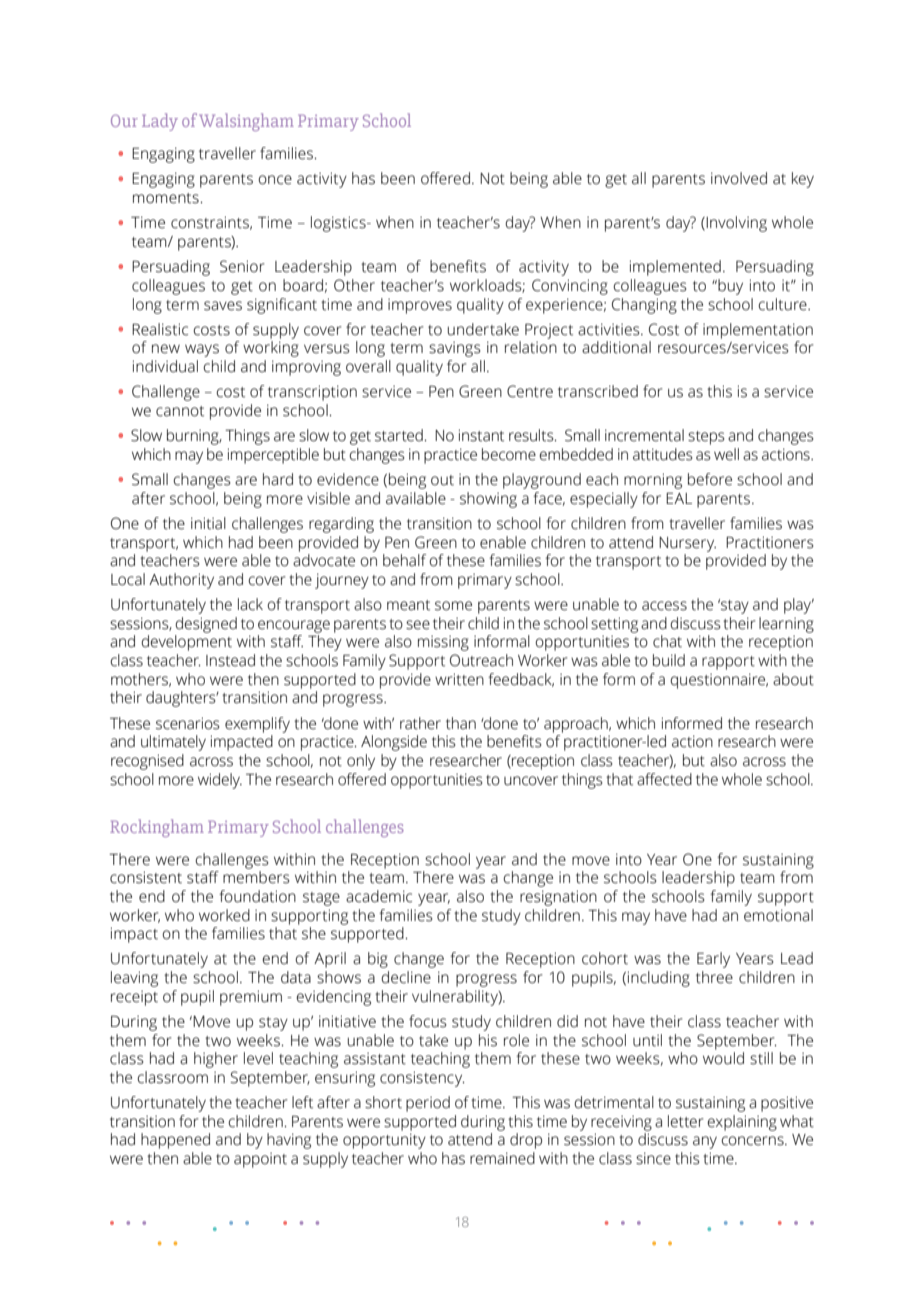 The height and width of the screenshot is (1308, 924). What do you see at coordinates (488, 500) in the screenshot?
I see `showing` at bounding box center [488, 500].
